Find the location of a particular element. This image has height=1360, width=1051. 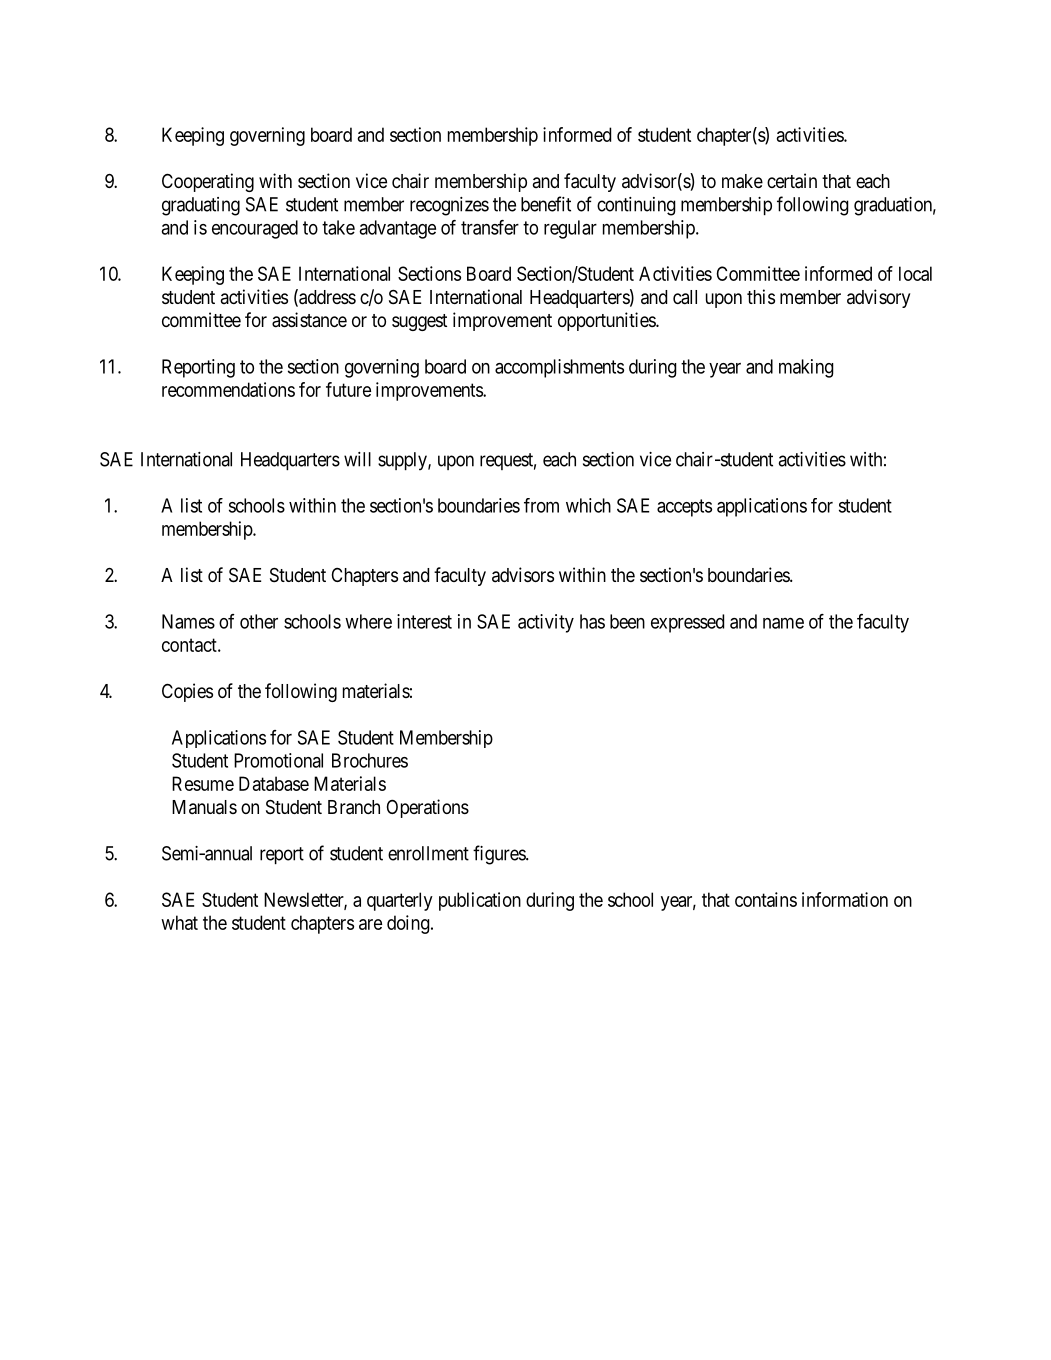

certain is located at coordinates (792, 181).
